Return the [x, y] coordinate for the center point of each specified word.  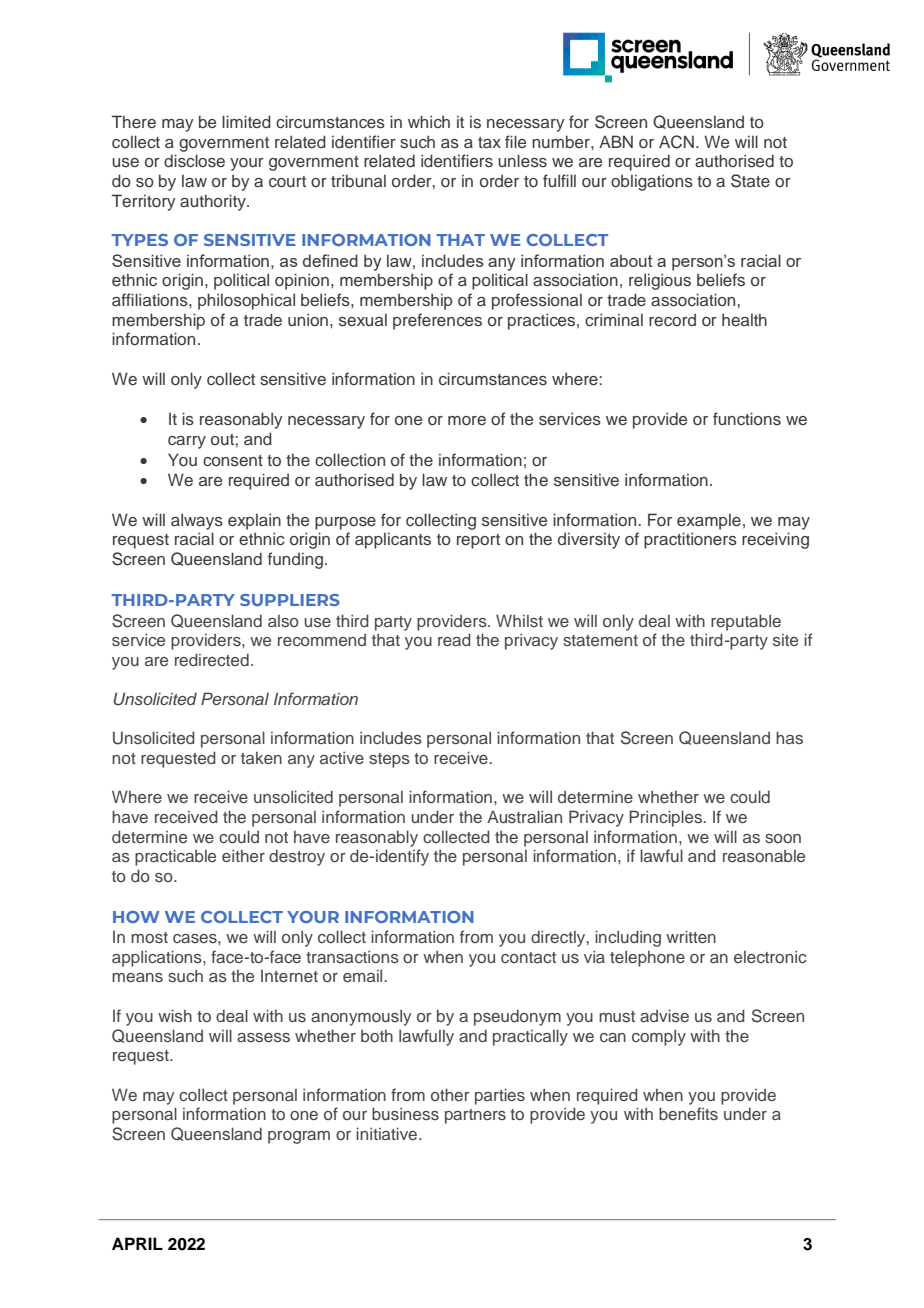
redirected [212, 659]
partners [475, 1116]
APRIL [137, 1243]
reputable [746, 622]
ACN [676, 142]
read [454, 639]
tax [489, 142]
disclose [194, 161]
